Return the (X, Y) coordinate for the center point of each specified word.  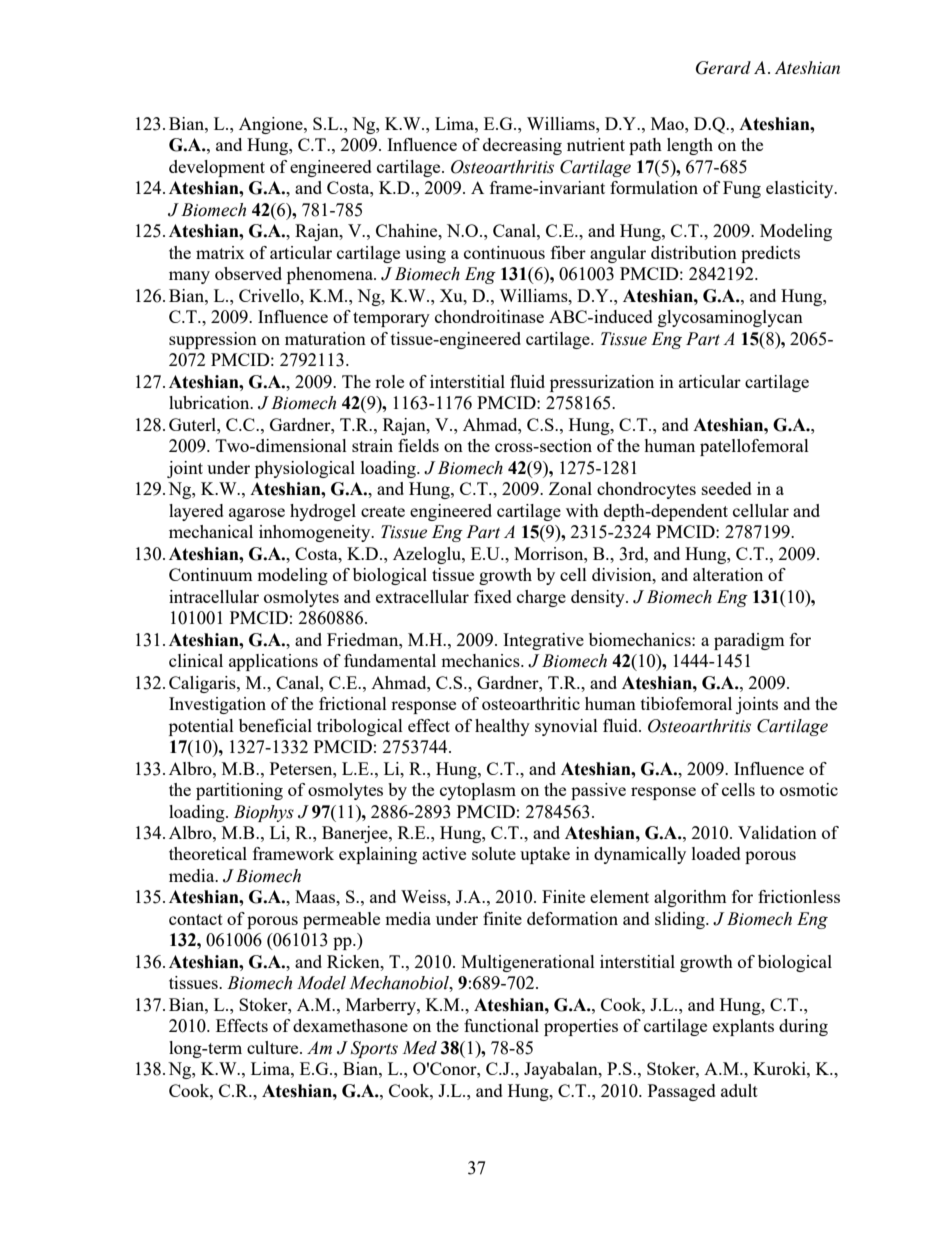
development (217, 168)
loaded (716, 853)
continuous (504, 252)
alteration (728, 574)
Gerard (723, 68)
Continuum (211, 574)
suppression (213, 340)
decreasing (522, 146)
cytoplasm (478, 791)
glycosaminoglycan (730, 318)
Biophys (264, 813)
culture (274, 1047)
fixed (493, 596)
